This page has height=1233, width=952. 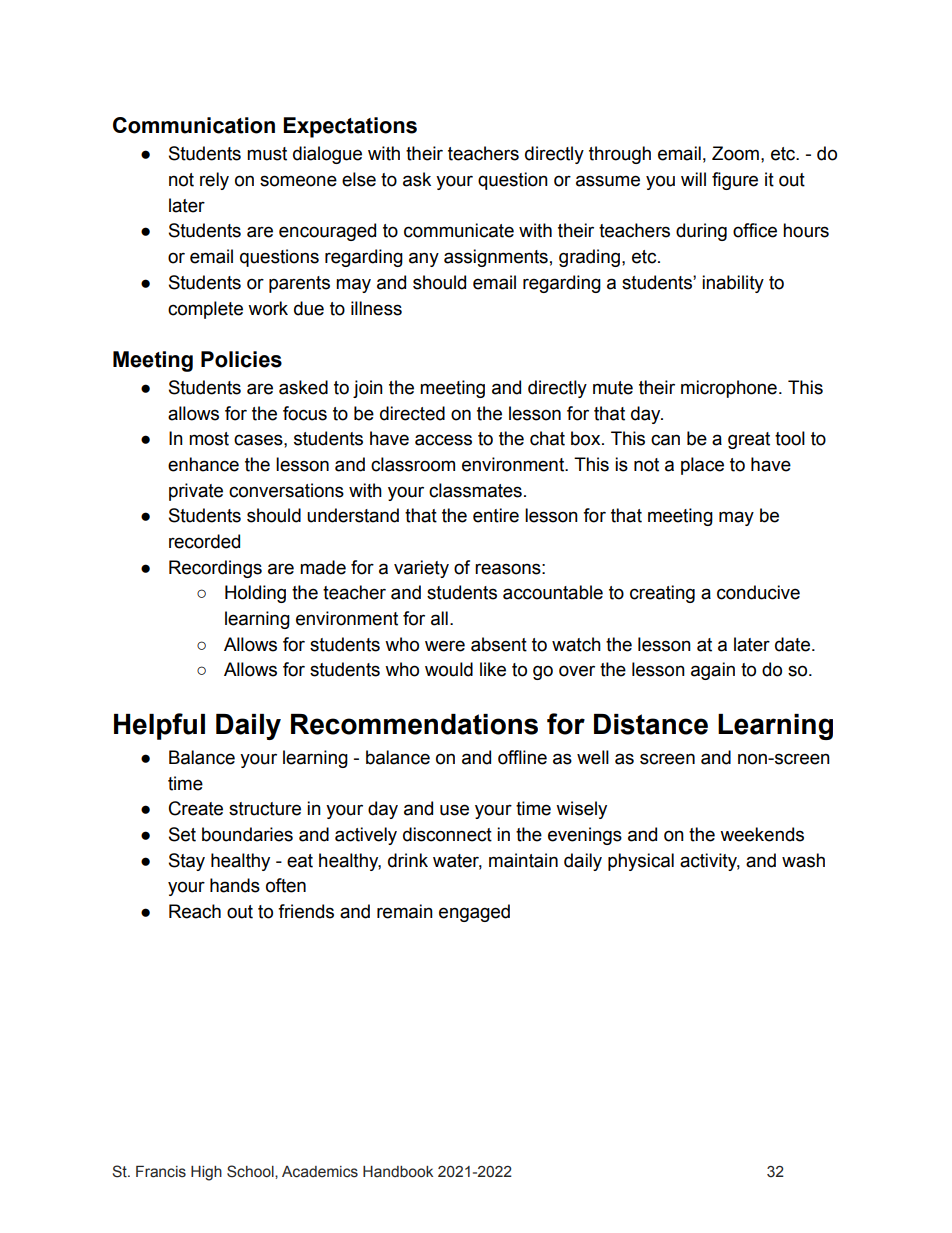 What do you see at coordinates (735, 153) in the page?
I see `Zoom` at bounding box center [735, 153].
